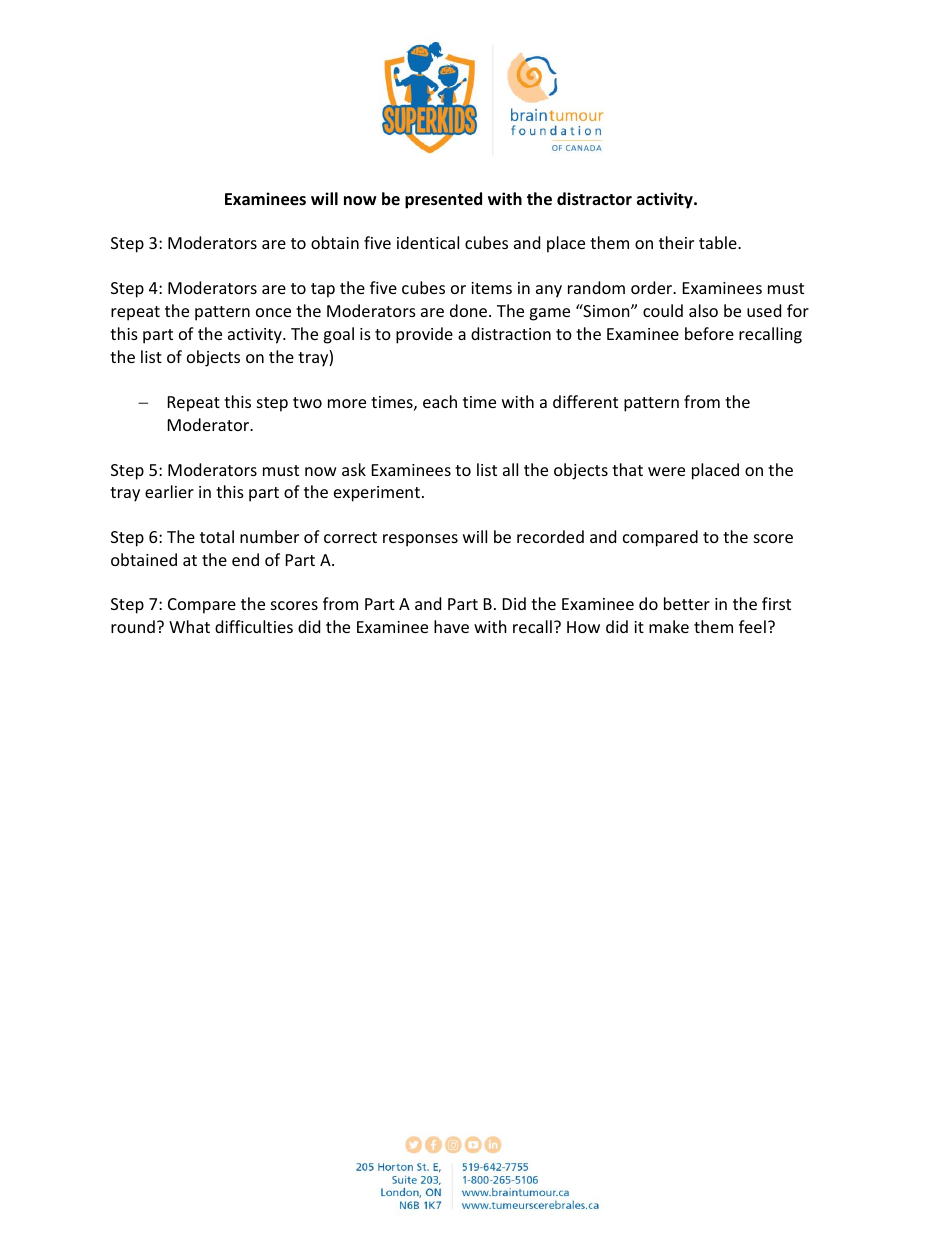 This page has width=952, height=1233. Describe the element at coordinates (273, 312) in the page. I see `once` at that location.
